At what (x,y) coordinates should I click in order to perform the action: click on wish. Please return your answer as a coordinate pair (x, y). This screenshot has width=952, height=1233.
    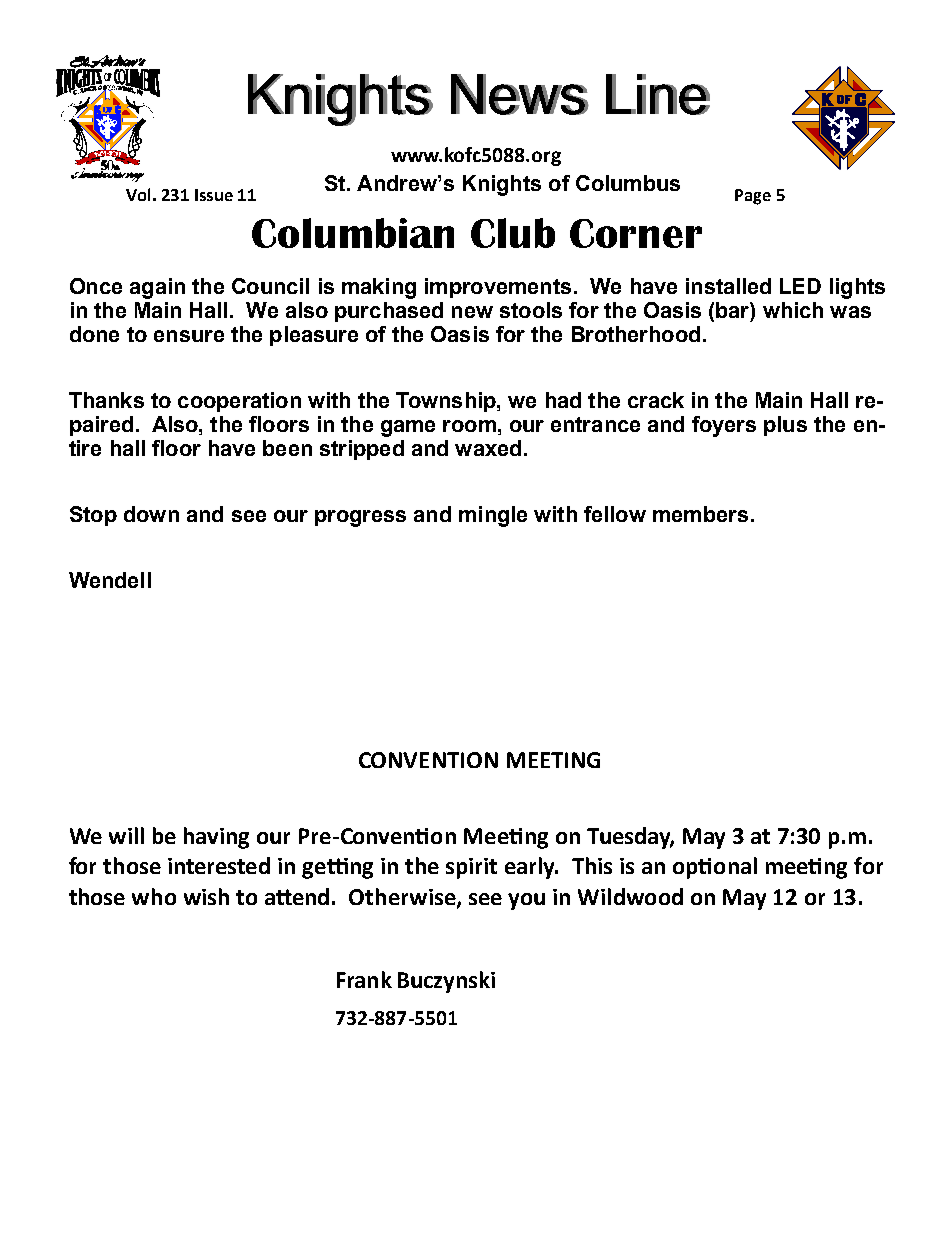
    Looking at the image, I should click on (206, 896).
